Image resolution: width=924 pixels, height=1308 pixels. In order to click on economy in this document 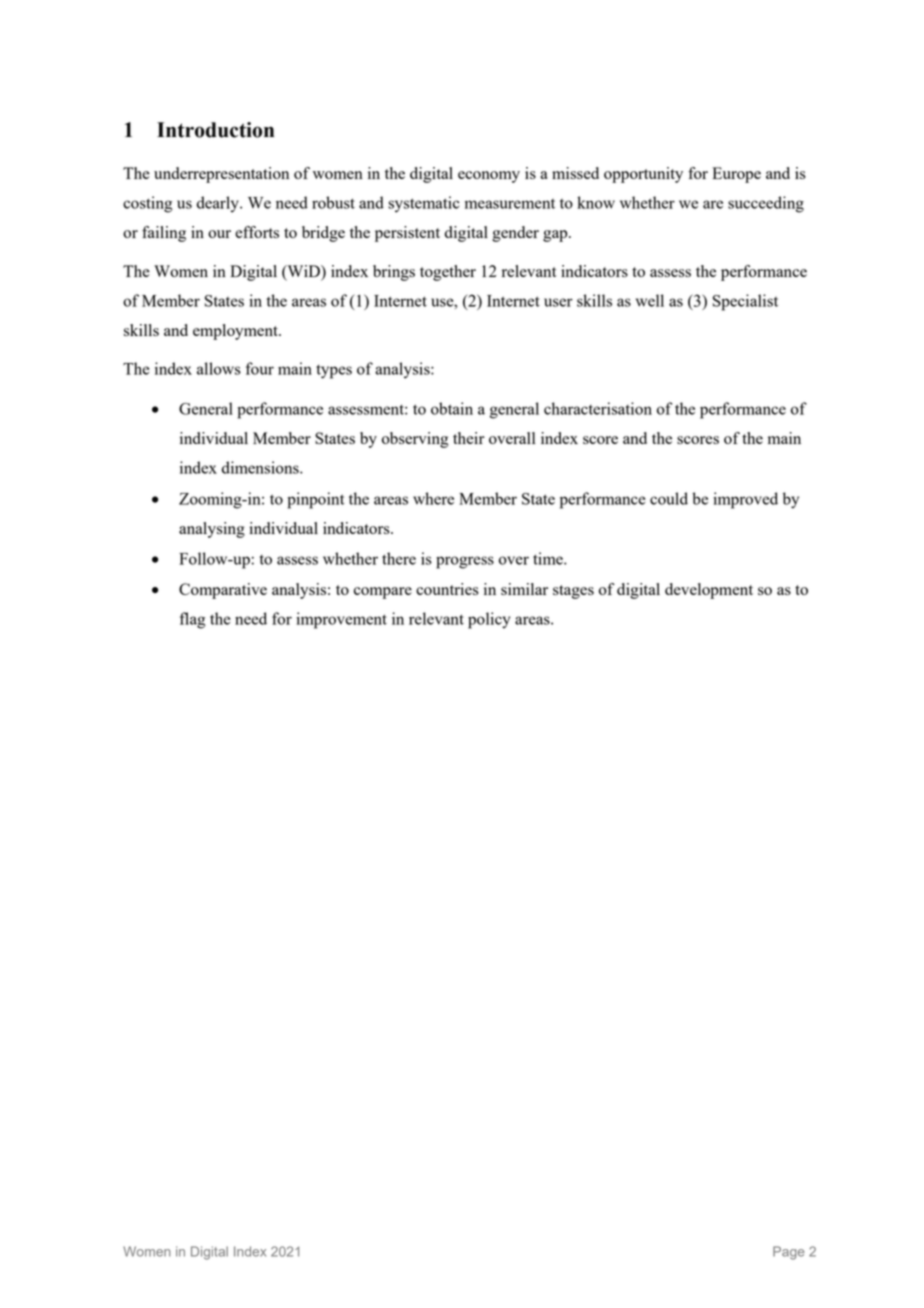, I will do `click(489, 177)`.
